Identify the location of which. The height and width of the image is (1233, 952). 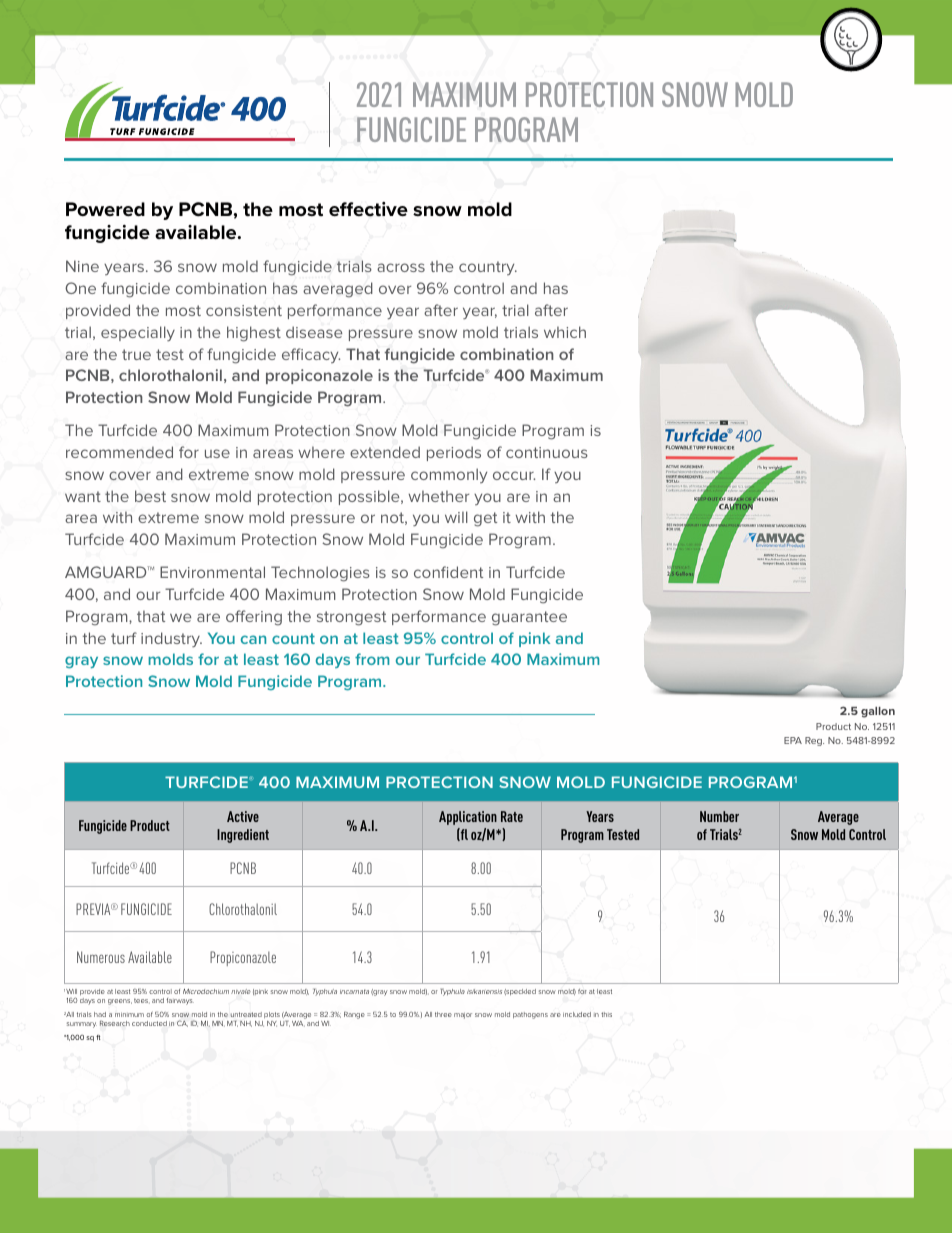
(565, 332).
